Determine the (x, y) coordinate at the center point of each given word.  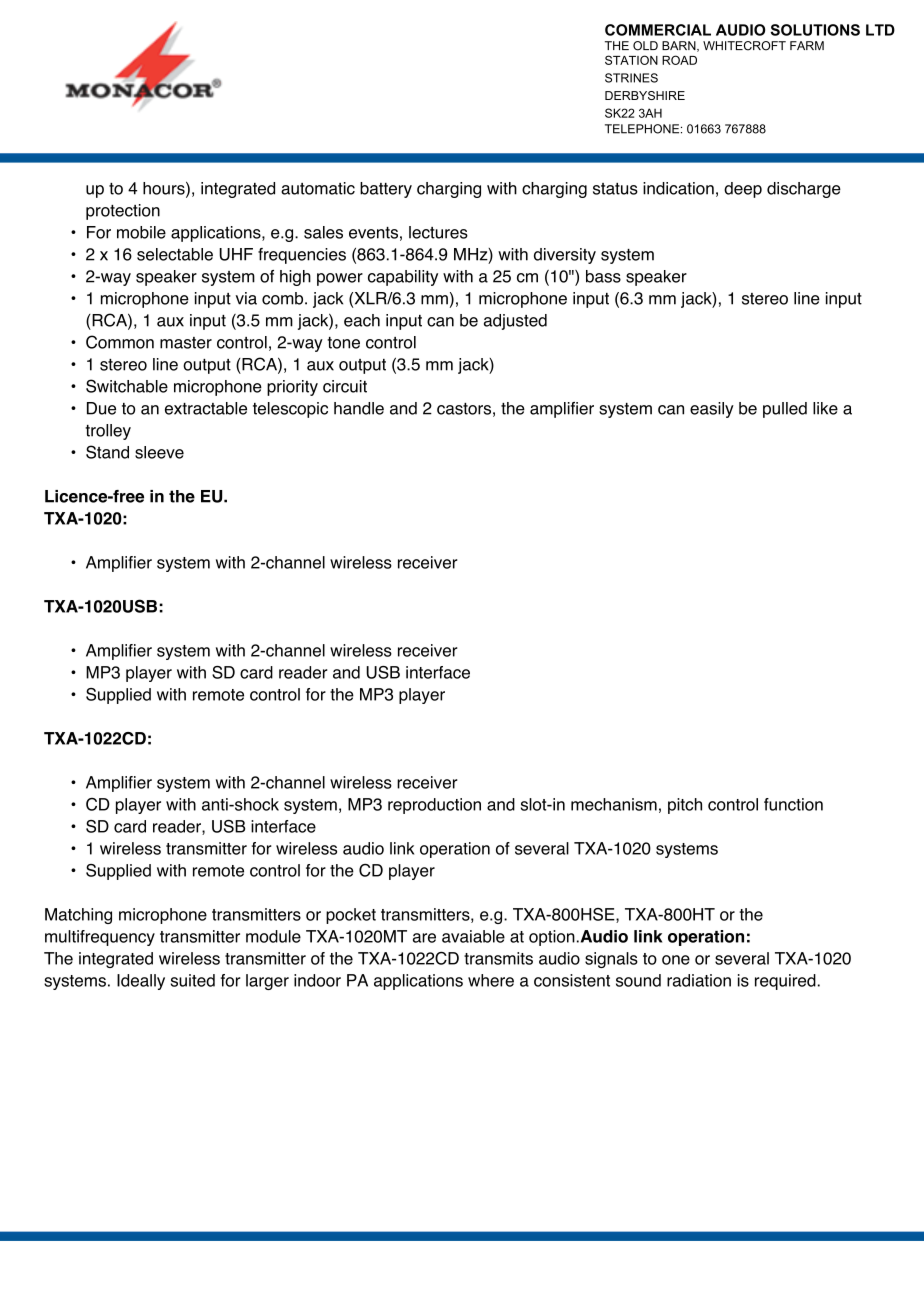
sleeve (159, 452)
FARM (807, 45)
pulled (785, 410)
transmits (498, 958)
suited (193, 980)
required (785, 982)
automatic (318, 188)
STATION (631, 60)
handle (359, 408)
